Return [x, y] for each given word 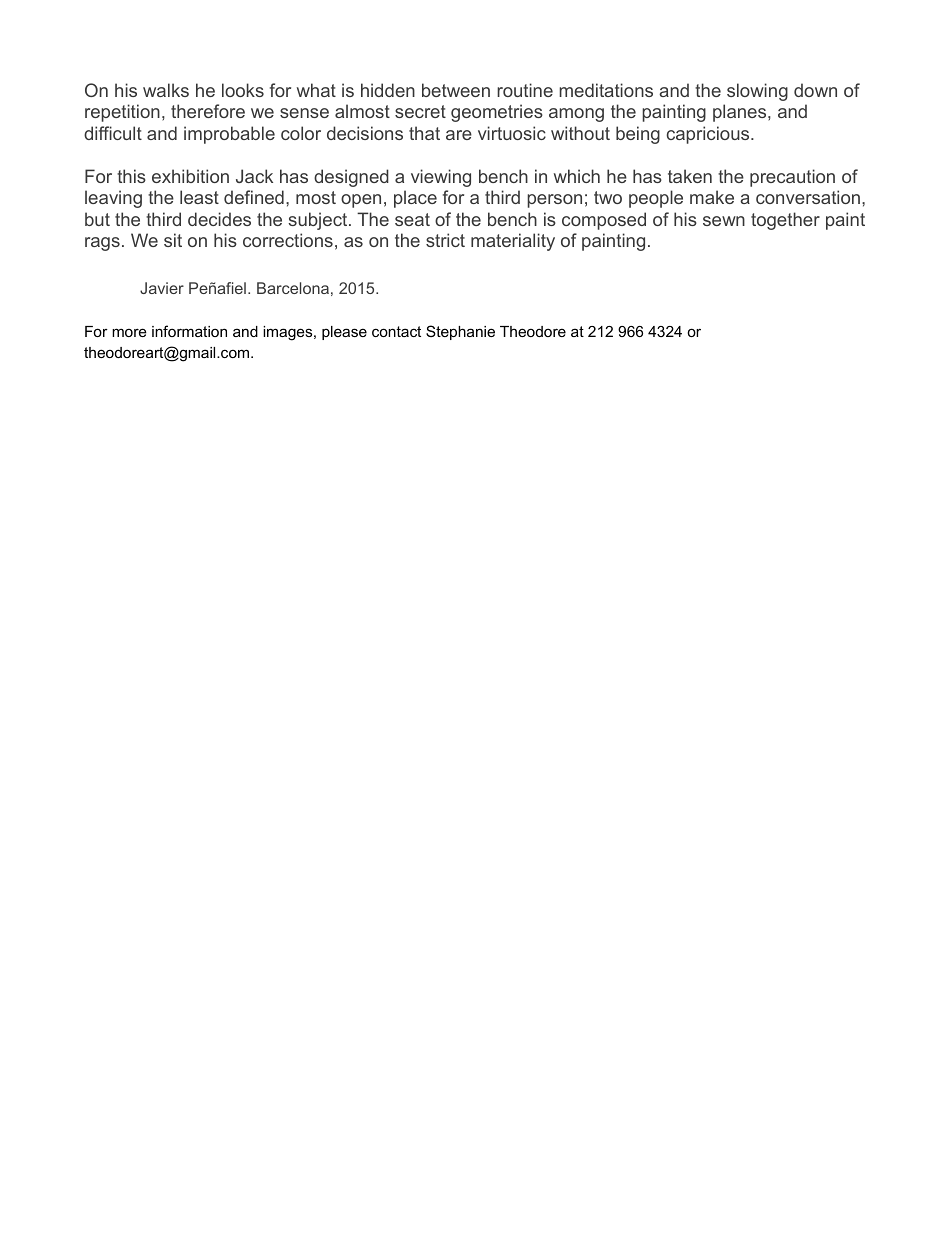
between [456, 90]
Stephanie [460, 332]
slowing [757, 92]
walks [166, 90]
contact [396, 331]
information [189, 331]
